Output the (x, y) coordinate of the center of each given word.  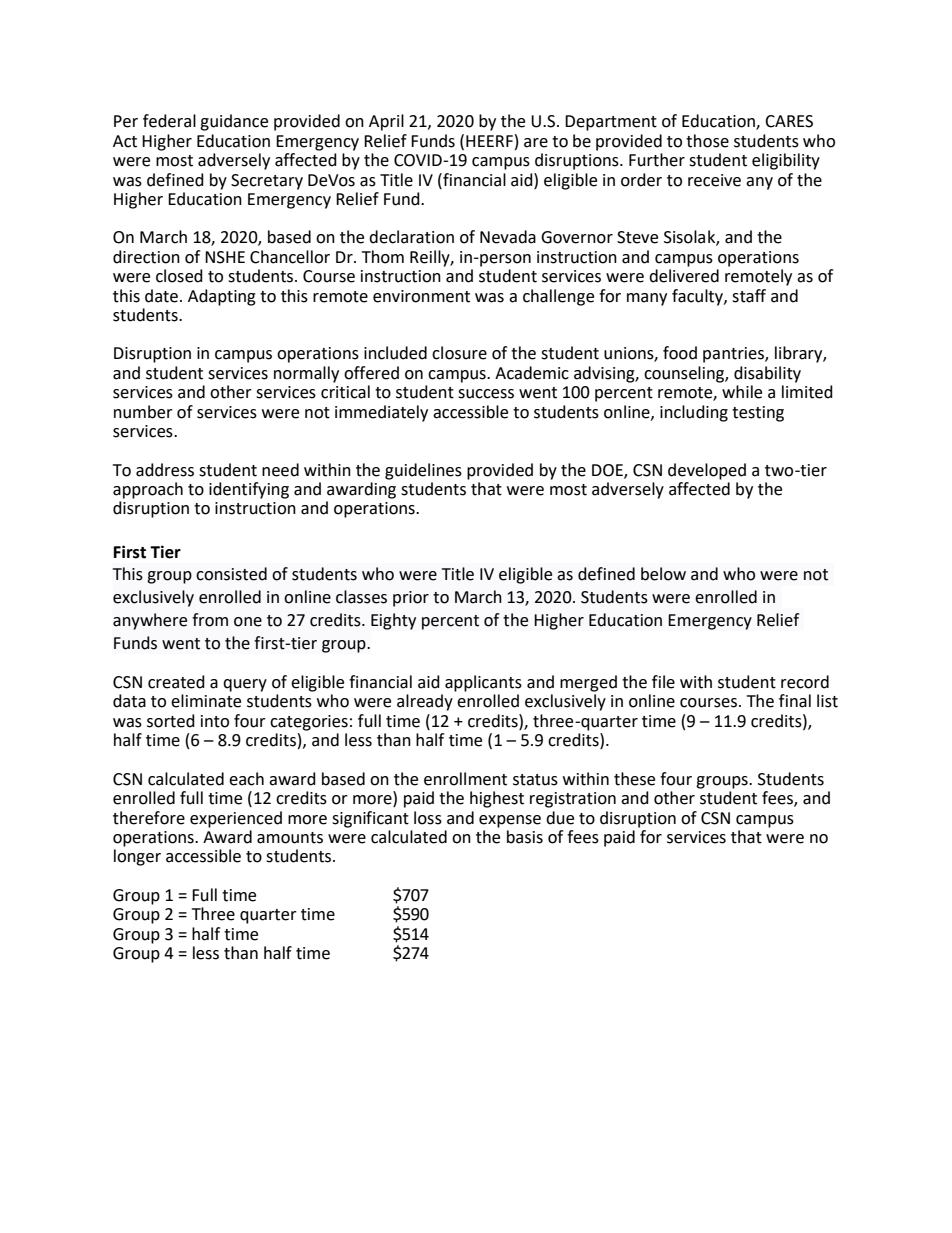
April (386, 122)
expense (510, 821)
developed (707, 471)
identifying (249, 490)
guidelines (423, 471)
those (707, 141)
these (634, 779)
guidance (234, 122)
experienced (236, 819)
